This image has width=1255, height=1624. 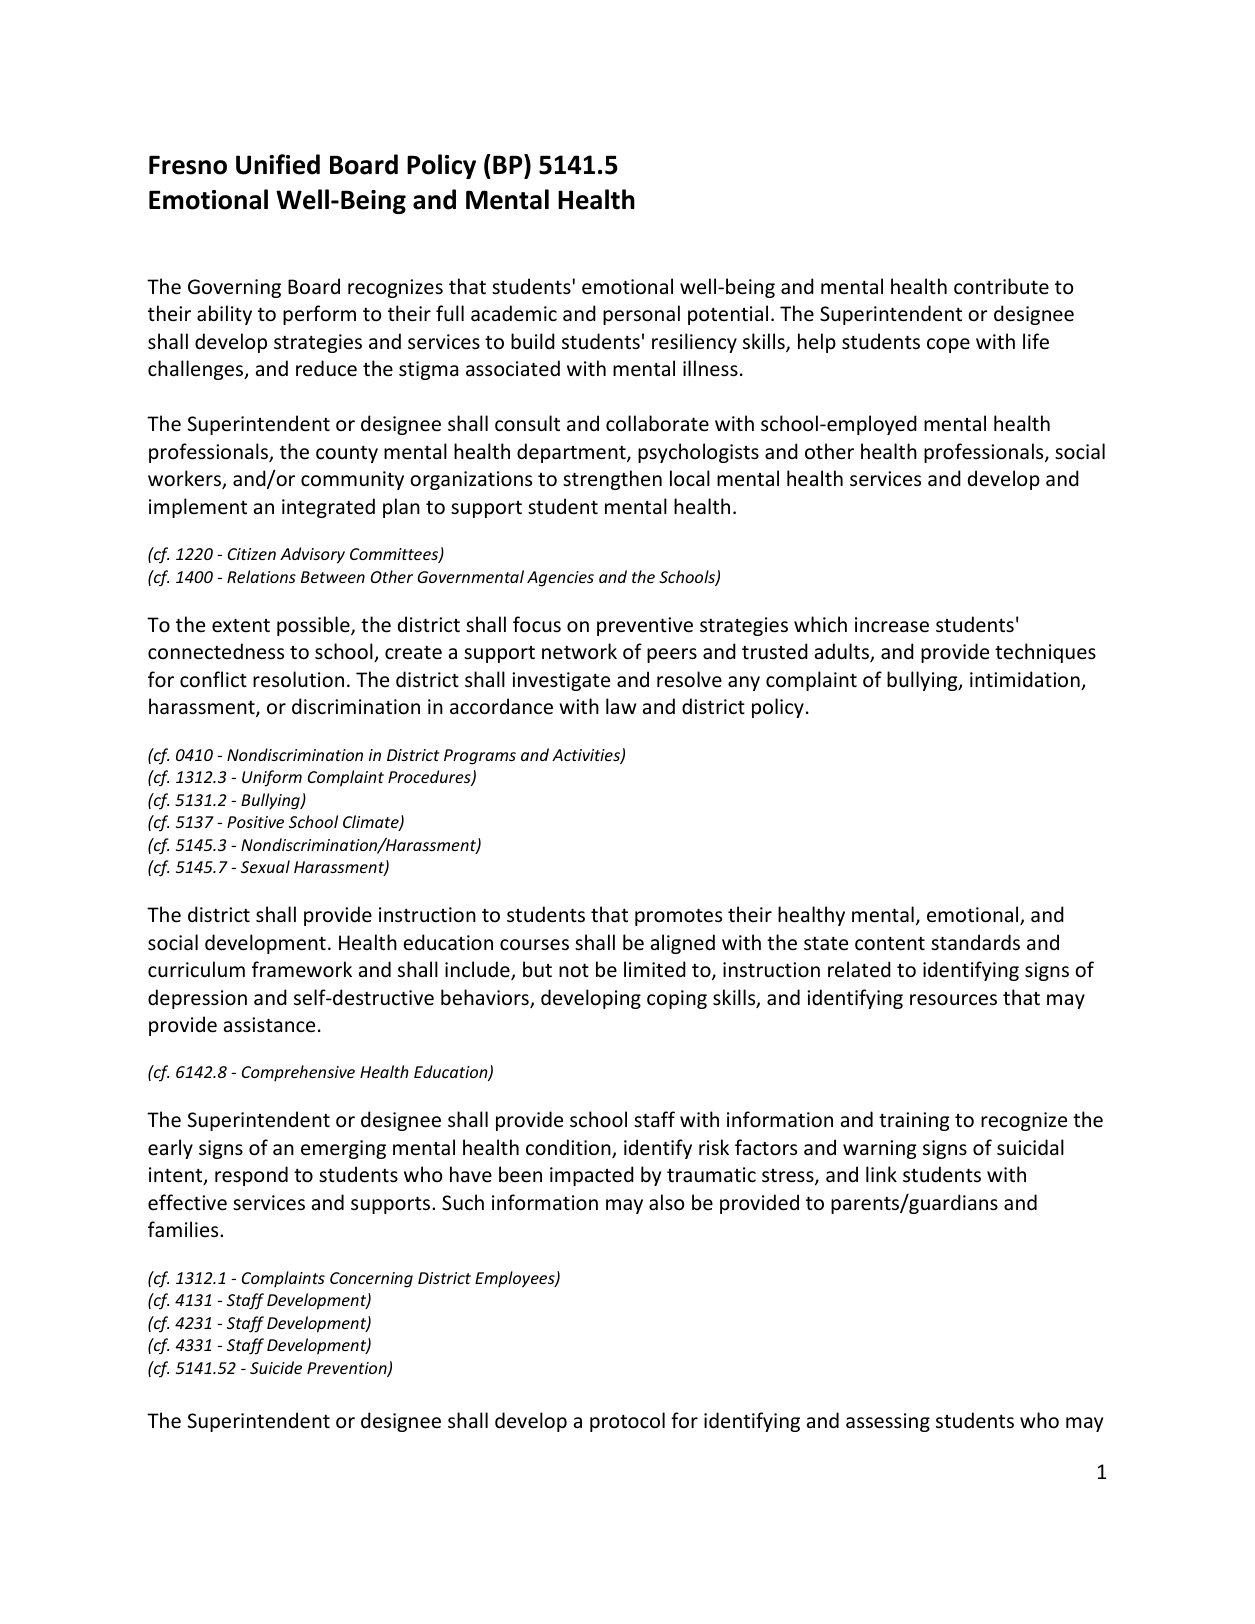 What do you see at coordinates (621, 706) in the image?
I see `law` at bounding box center [621, 706].
